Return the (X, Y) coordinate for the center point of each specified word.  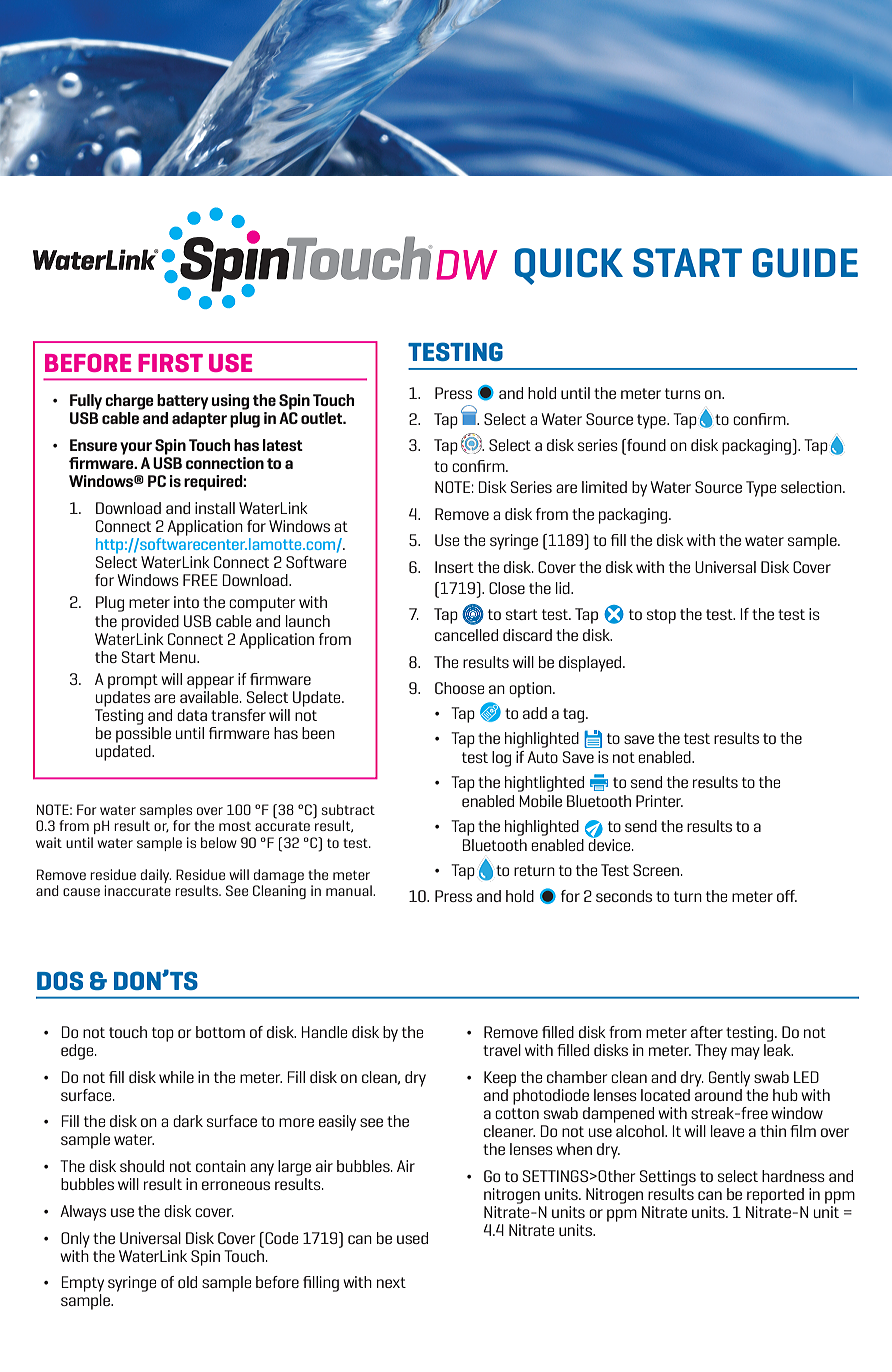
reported (775, 1196)
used (412, 1238)
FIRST (170, 363)
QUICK (569, 266)
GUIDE (805, 263)
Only (75, 1240)
